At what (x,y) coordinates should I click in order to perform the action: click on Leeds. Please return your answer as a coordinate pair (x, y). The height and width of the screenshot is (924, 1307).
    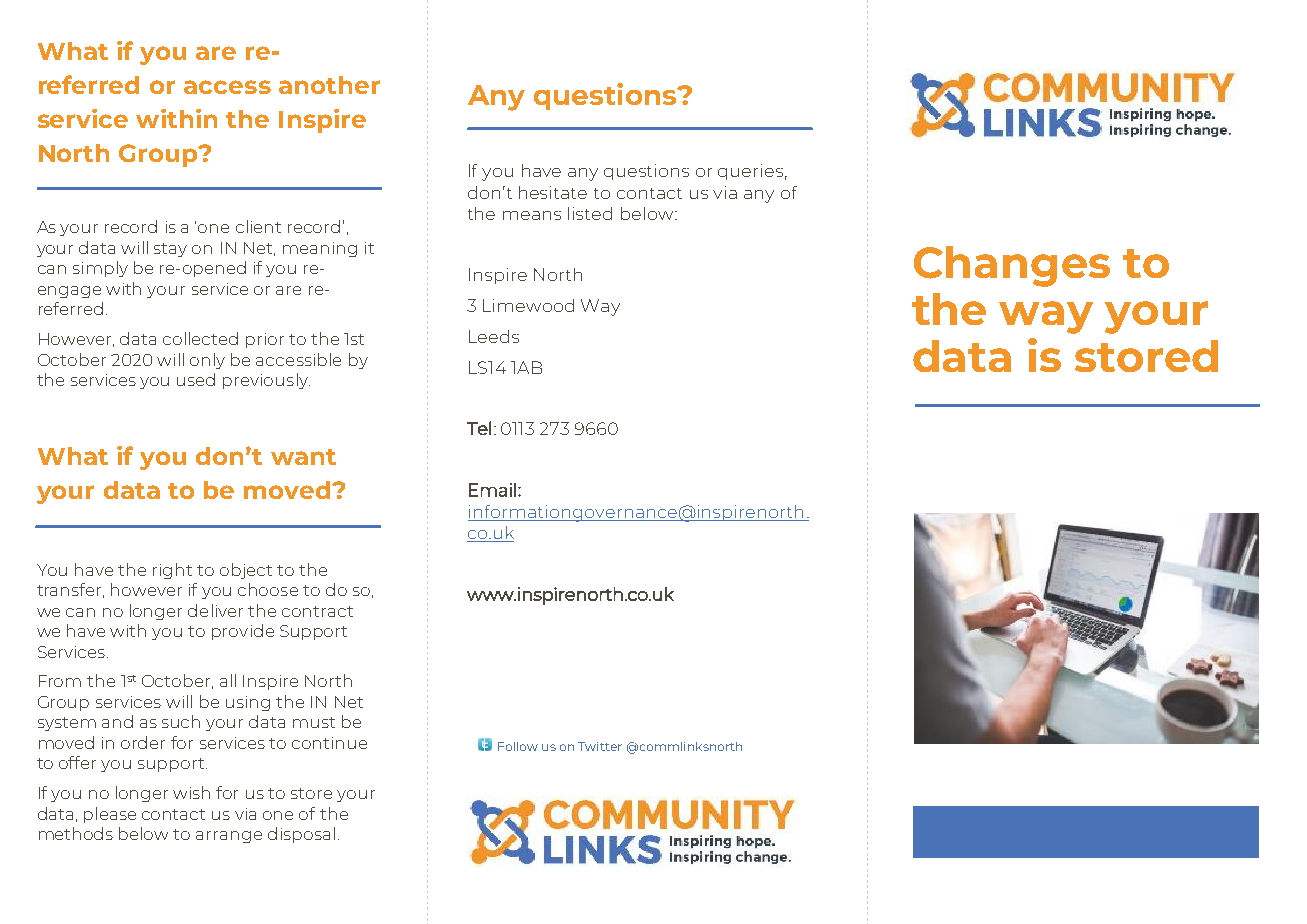
    Looking at the image, I should click on (494, 336).
